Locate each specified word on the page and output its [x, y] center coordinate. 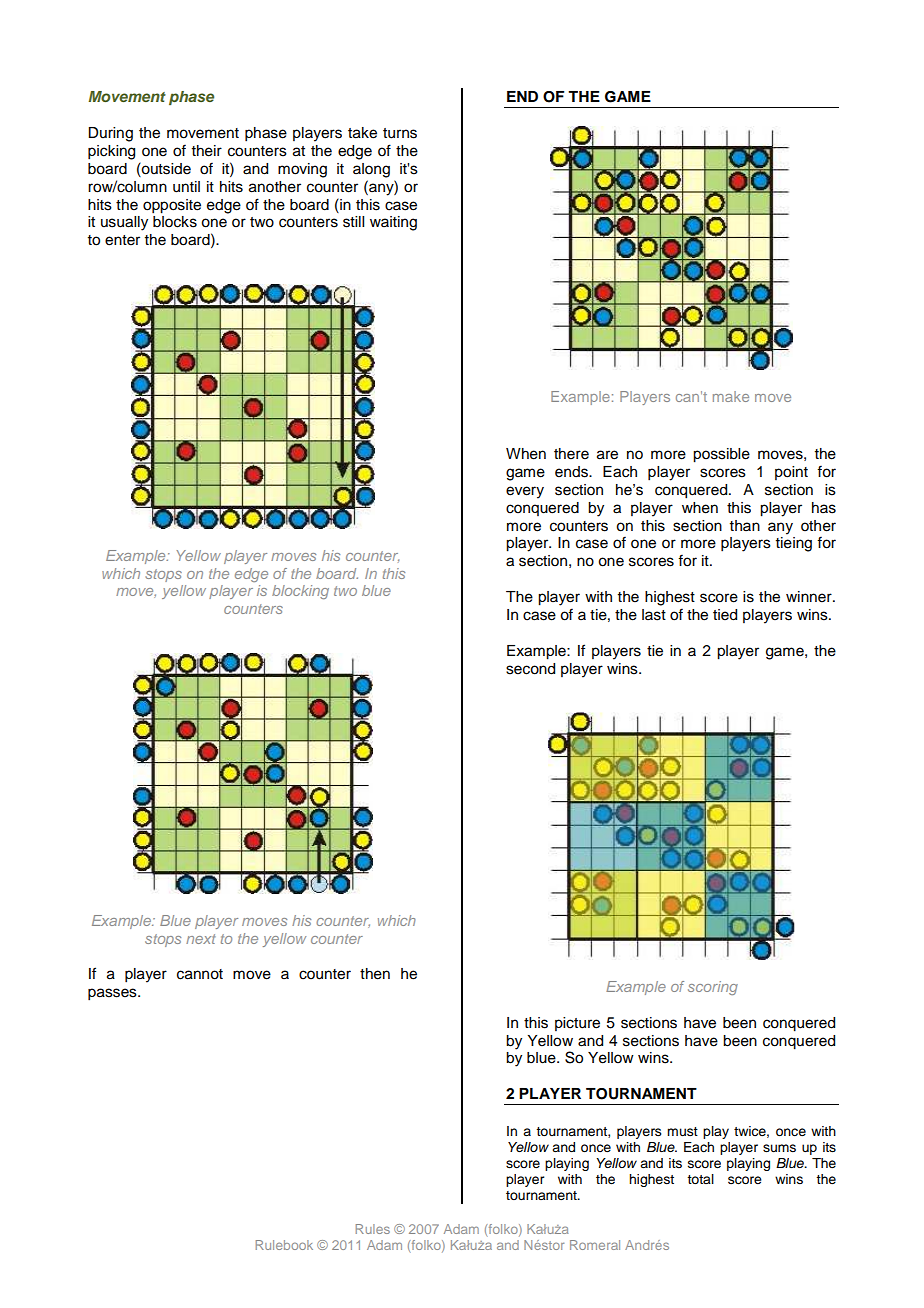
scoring [713, 988]
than [745, 525]
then [375, 974]
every [525, 492]
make [731, 396]
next [201, 939]
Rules [373, 1229]
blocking [300, 592]
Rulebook [284, 1245]
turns [400, 133]
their [207, 151]
